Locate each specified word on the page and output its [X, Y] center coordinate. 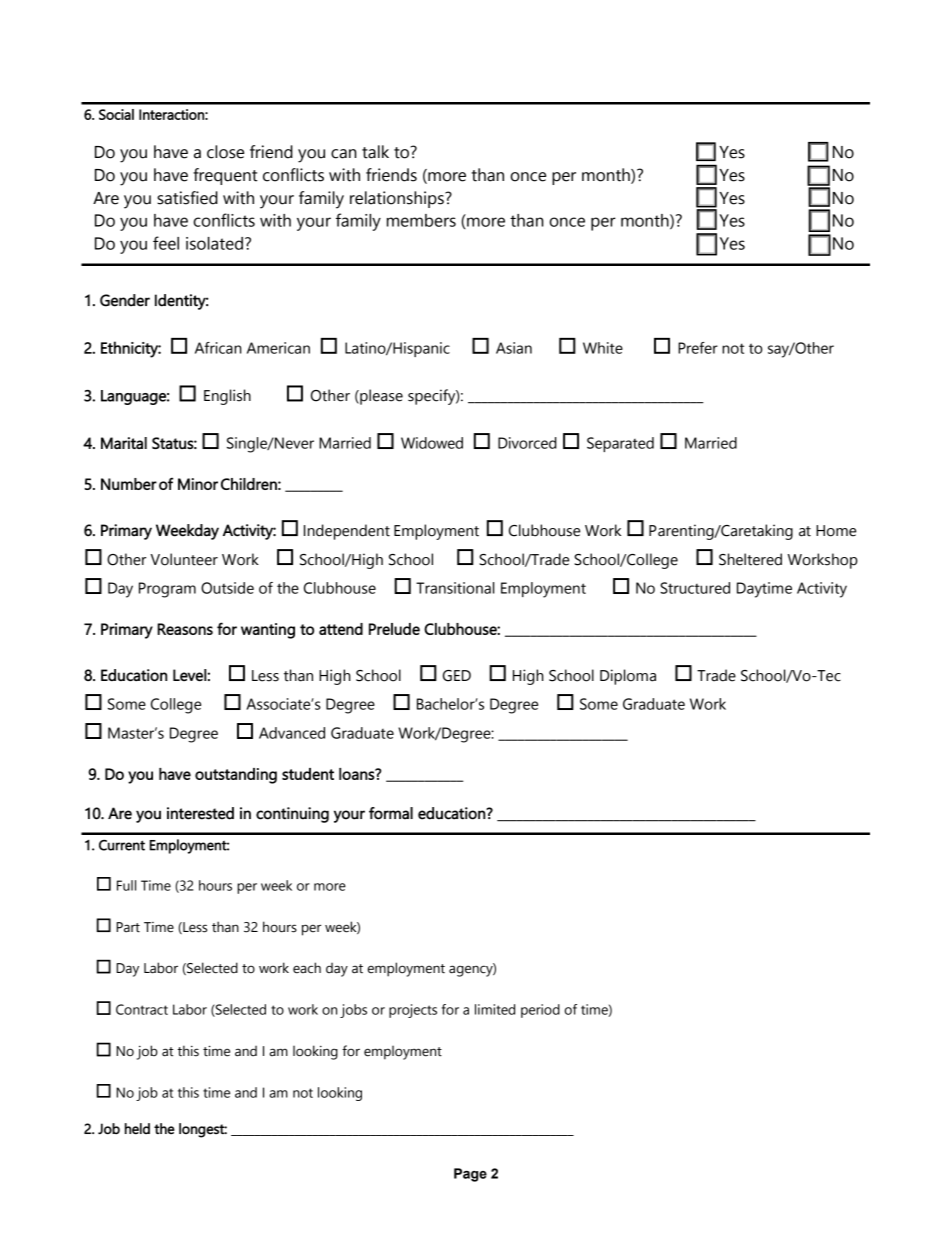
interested [200, 813]
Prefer [698, 348]
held [137, 1129]
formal [391, 813]
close [225, 152]
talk [375, 152]
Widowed [432, 443]
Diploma [628, 677]
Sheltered [750, 559]
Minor [198, 484]
